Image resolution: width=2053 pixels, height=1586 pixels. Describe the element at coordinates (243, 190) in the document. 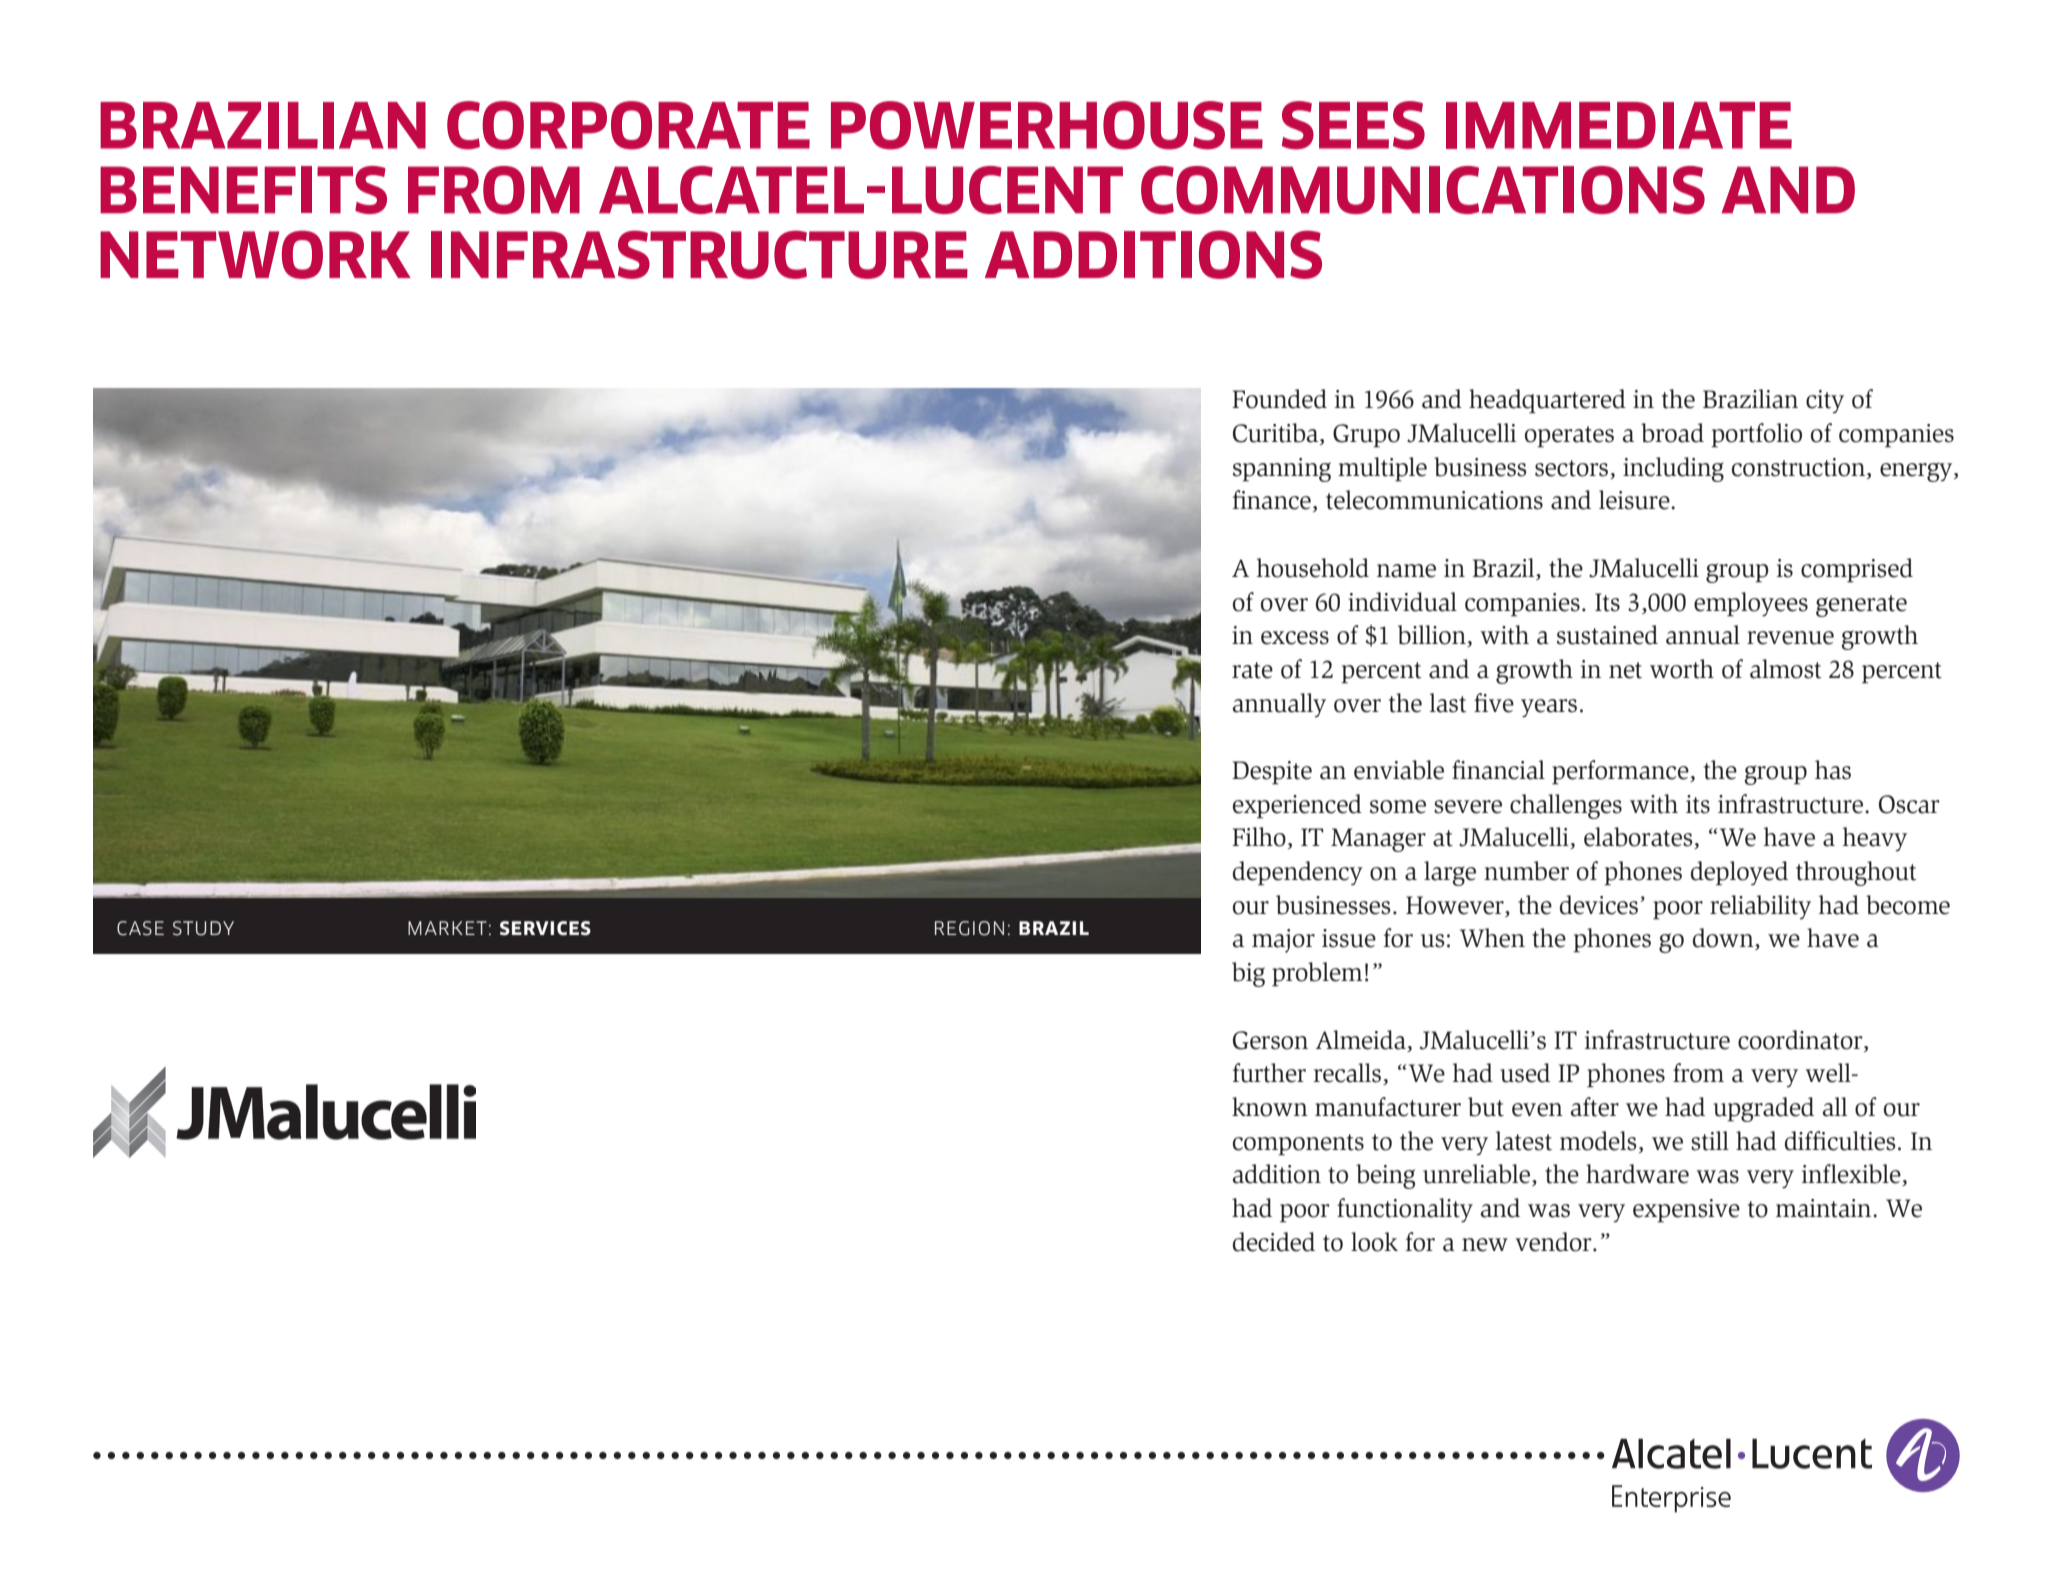

I see `BENEFITS` at that location.
